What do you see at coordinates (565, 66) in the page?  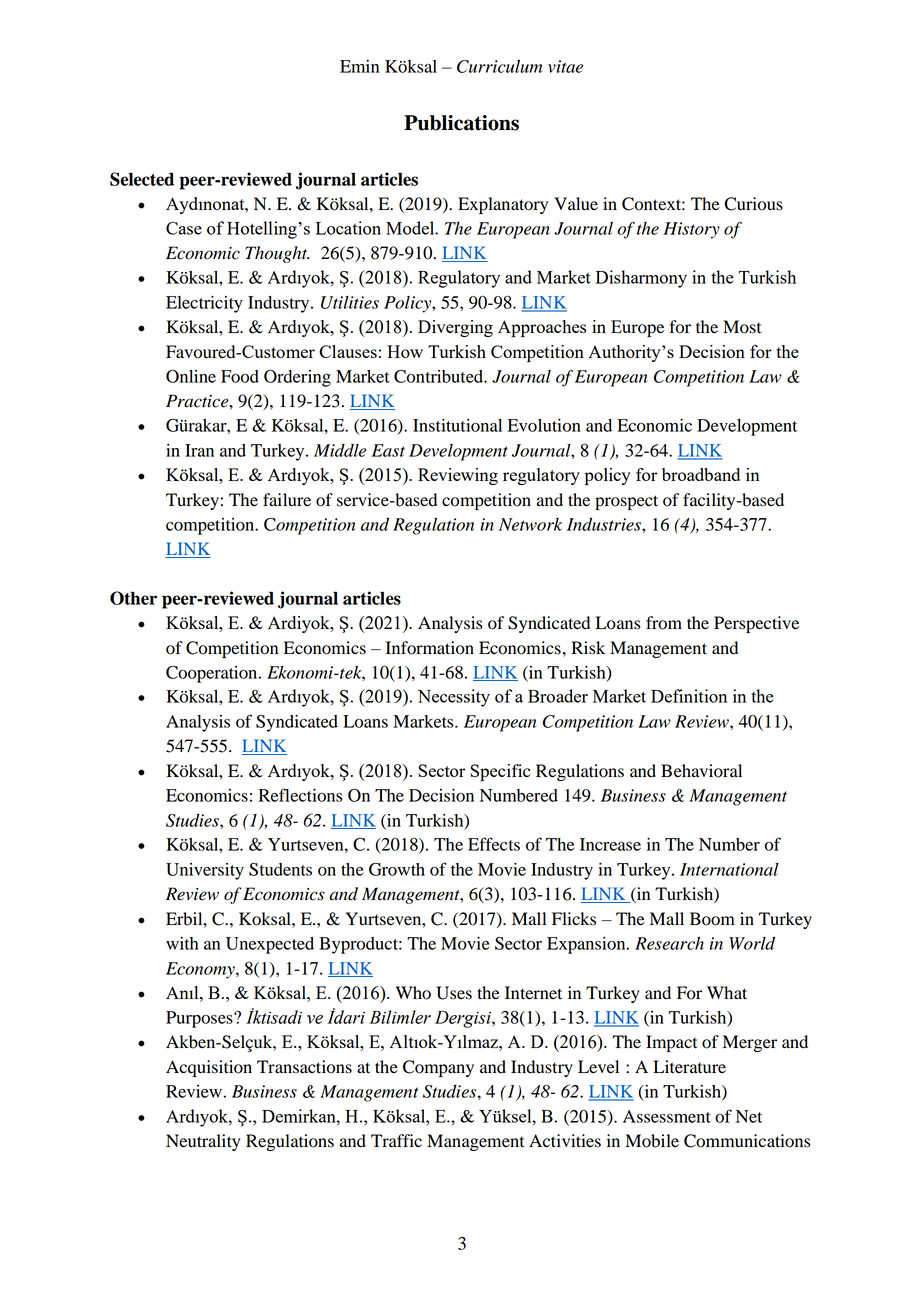 I see `vitae` at bounding box center [565, 66].
